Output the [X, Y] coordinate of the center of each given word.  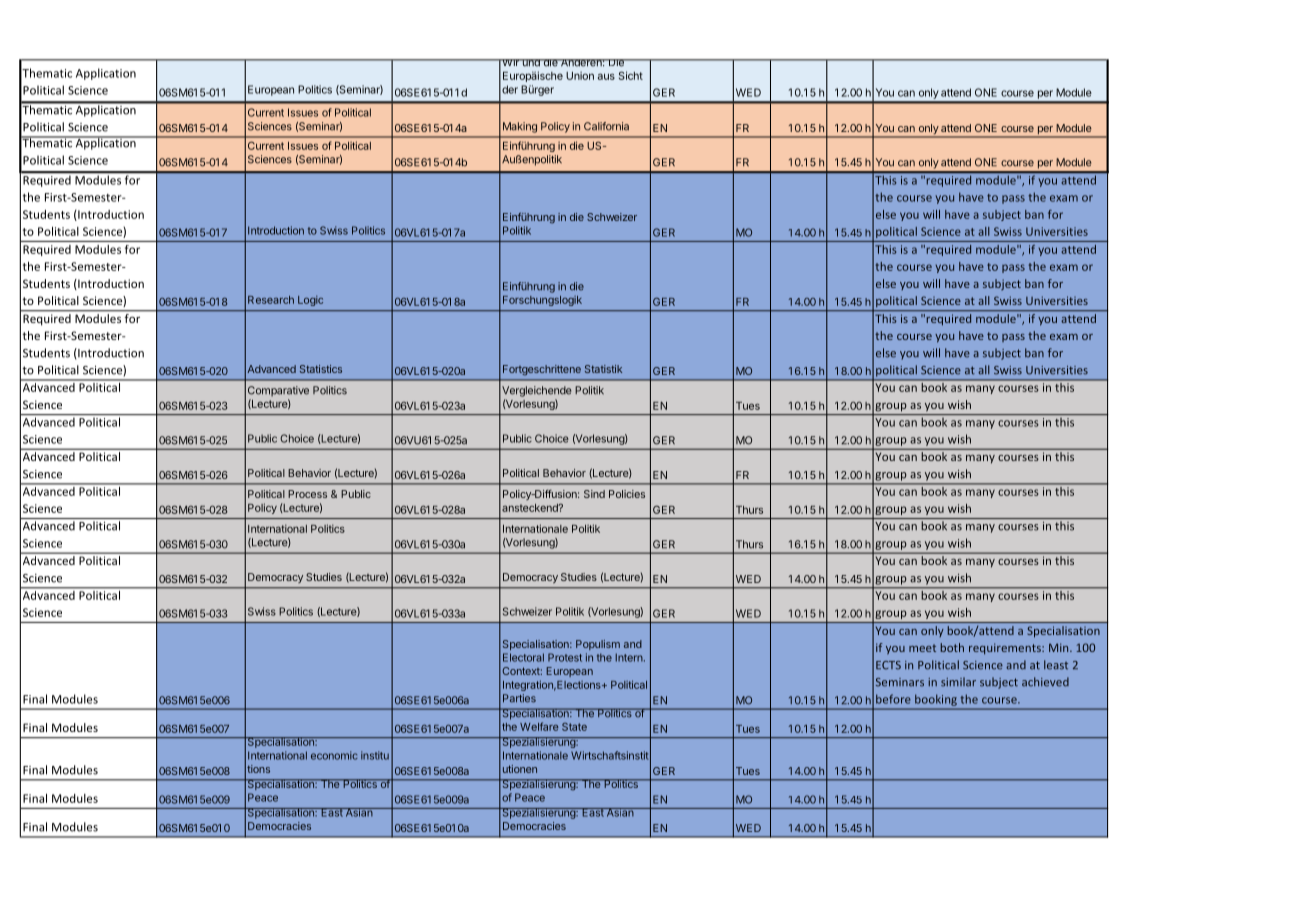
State [574, 727]
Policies [627, 494]
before [893, 699]
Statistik [603, 369]
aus [606, 76]
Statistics [321, 369]
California [606, 126]
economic [334, 755]
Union [580, 75]
